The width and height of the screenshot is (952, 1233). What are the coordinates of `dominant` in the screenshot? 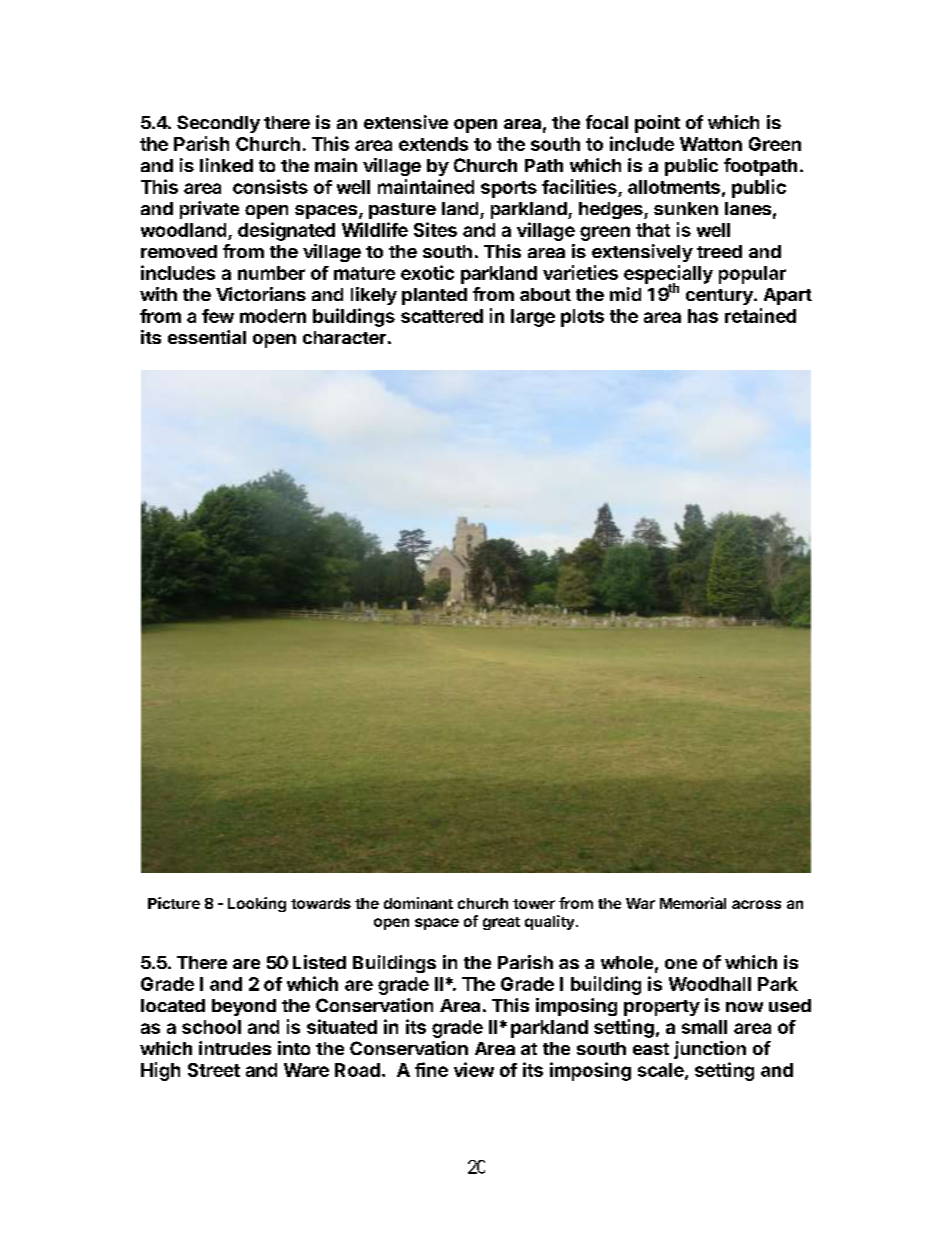 It's located at (418, 903).
